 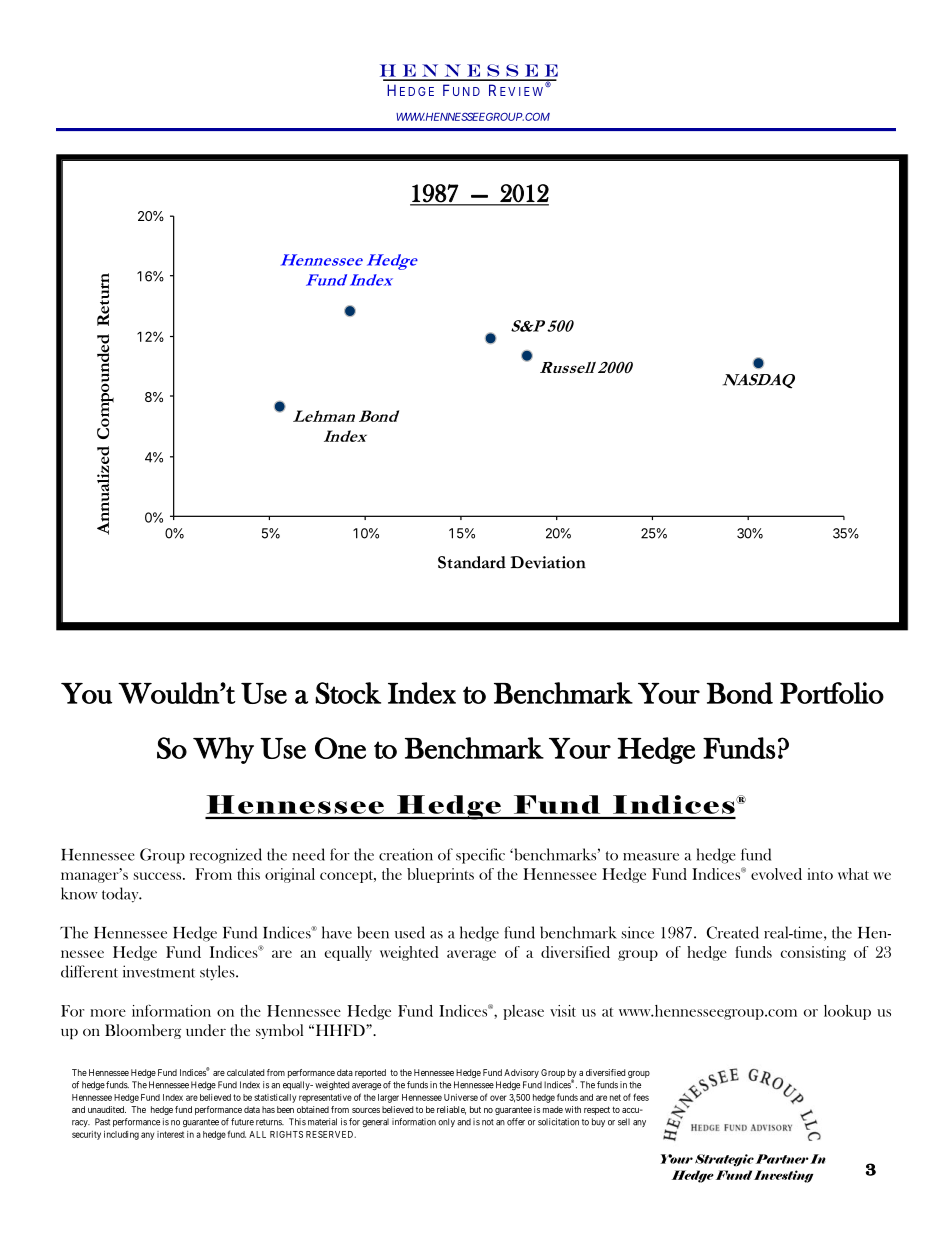 What do you see at coordinates (206, 1030) in the screenshot?
I see `under` at bounding box center [206, 1030].
